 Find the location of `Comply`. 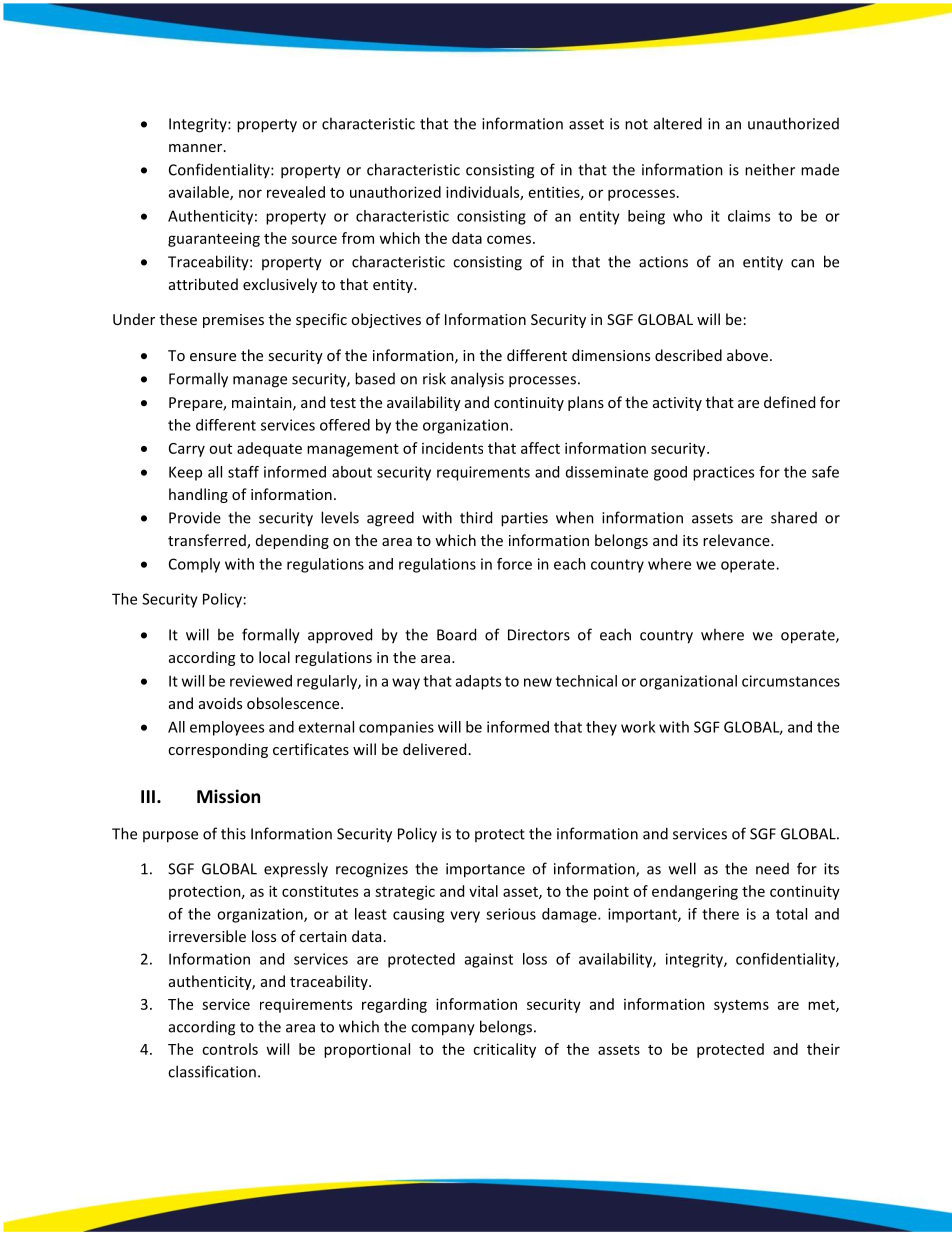

Comply is located at coordinates (194, 565).
